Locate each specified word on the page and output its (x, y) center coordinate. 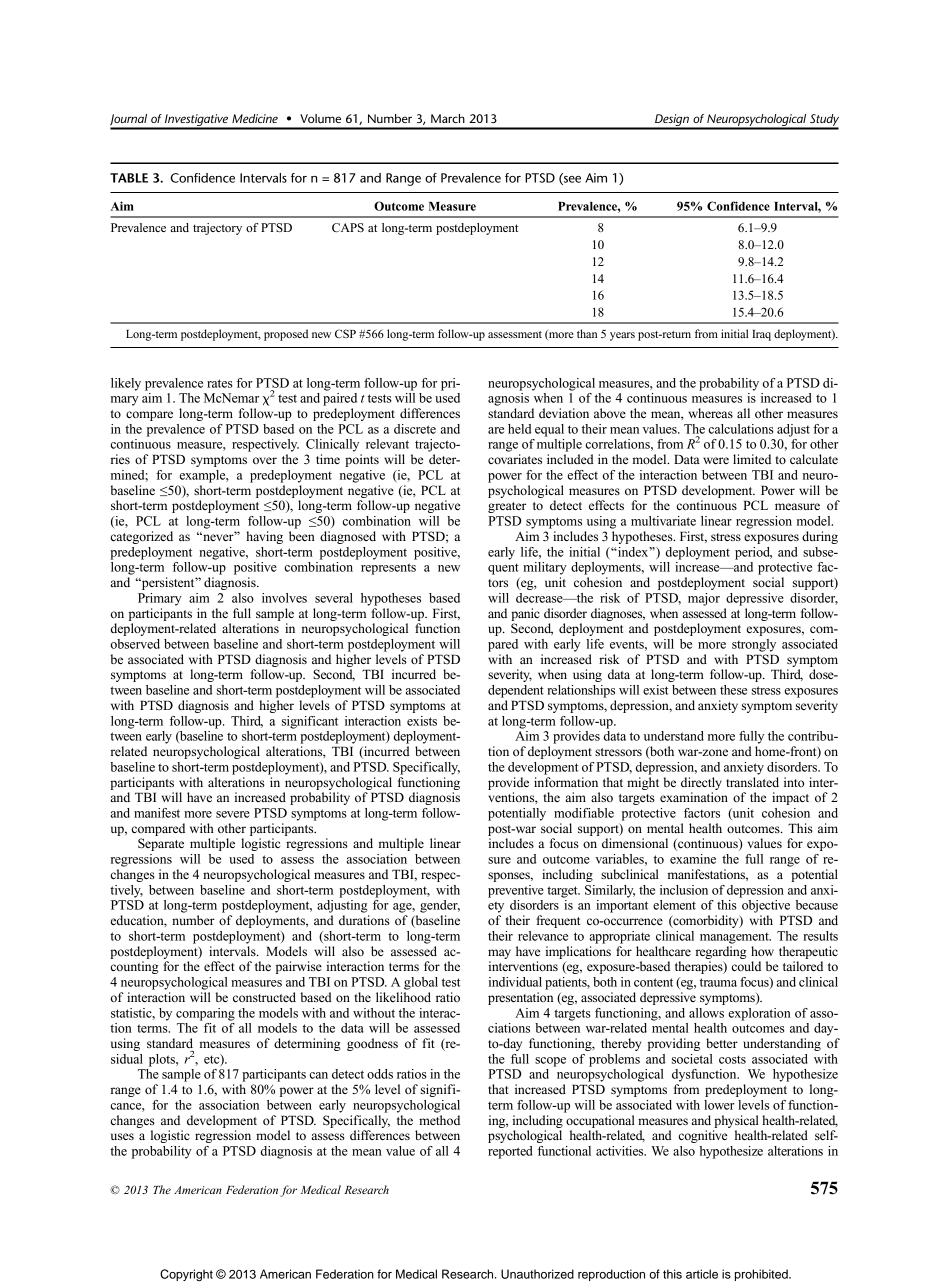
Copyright (186, 1275)
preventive (516, 891)
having (264, 537)
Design (672, 121)
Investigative (197, 121)
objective (766, 906)
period (753, 553)
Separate (161, 844)
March (448, 118)
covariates (515, 459)
